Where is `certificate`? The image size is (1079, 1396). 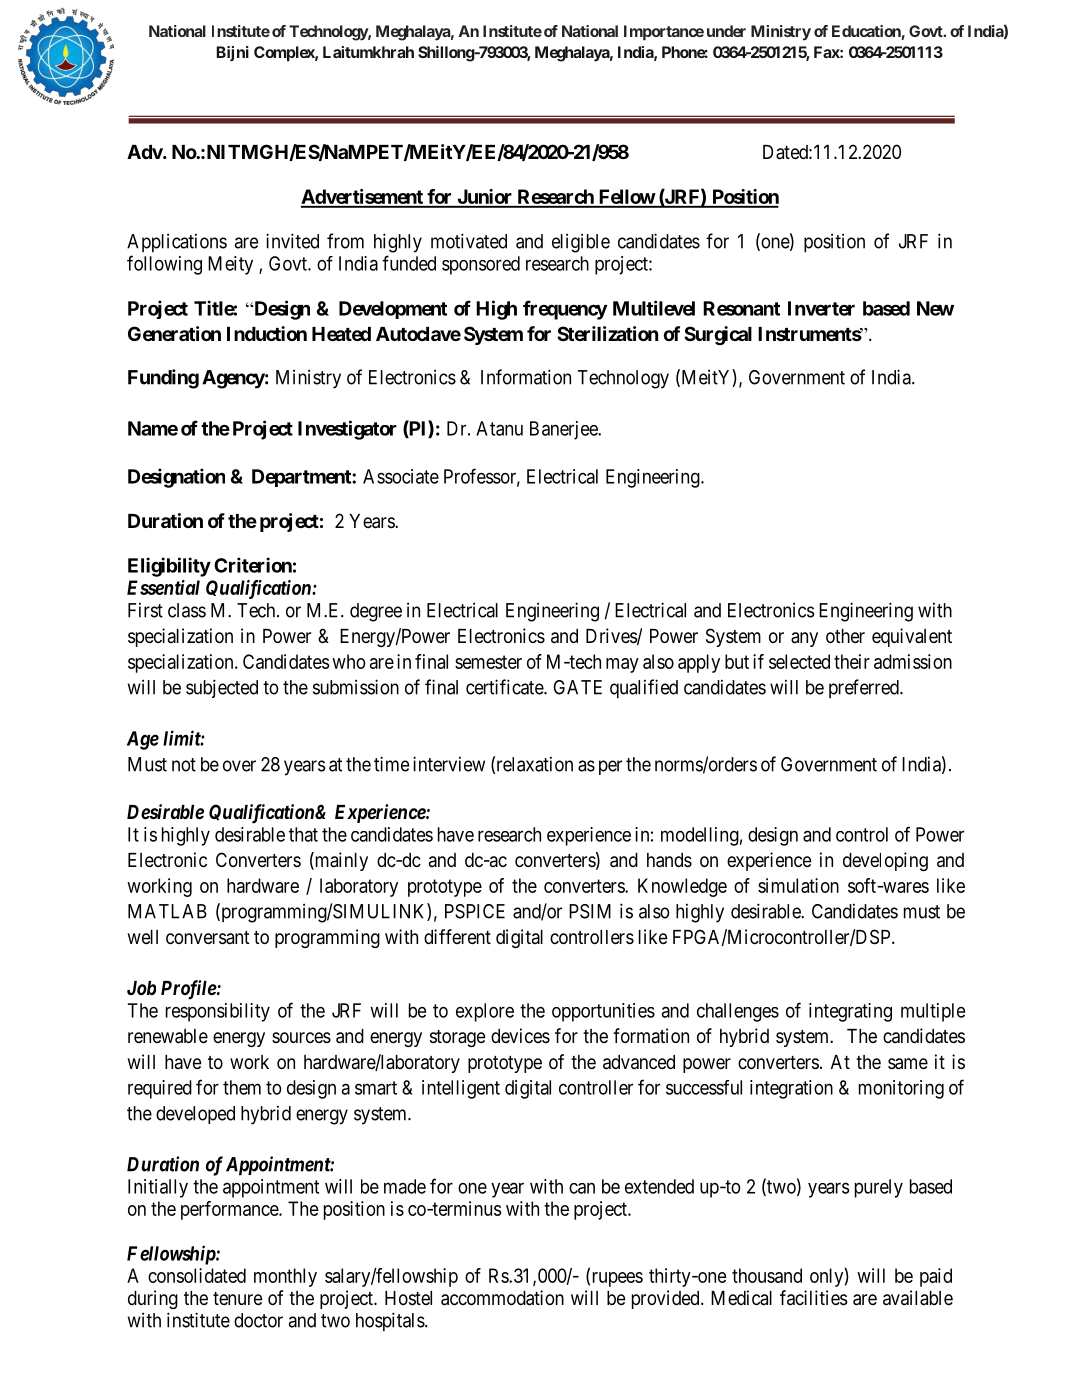
certificate is located at coordinates (505, 687).
